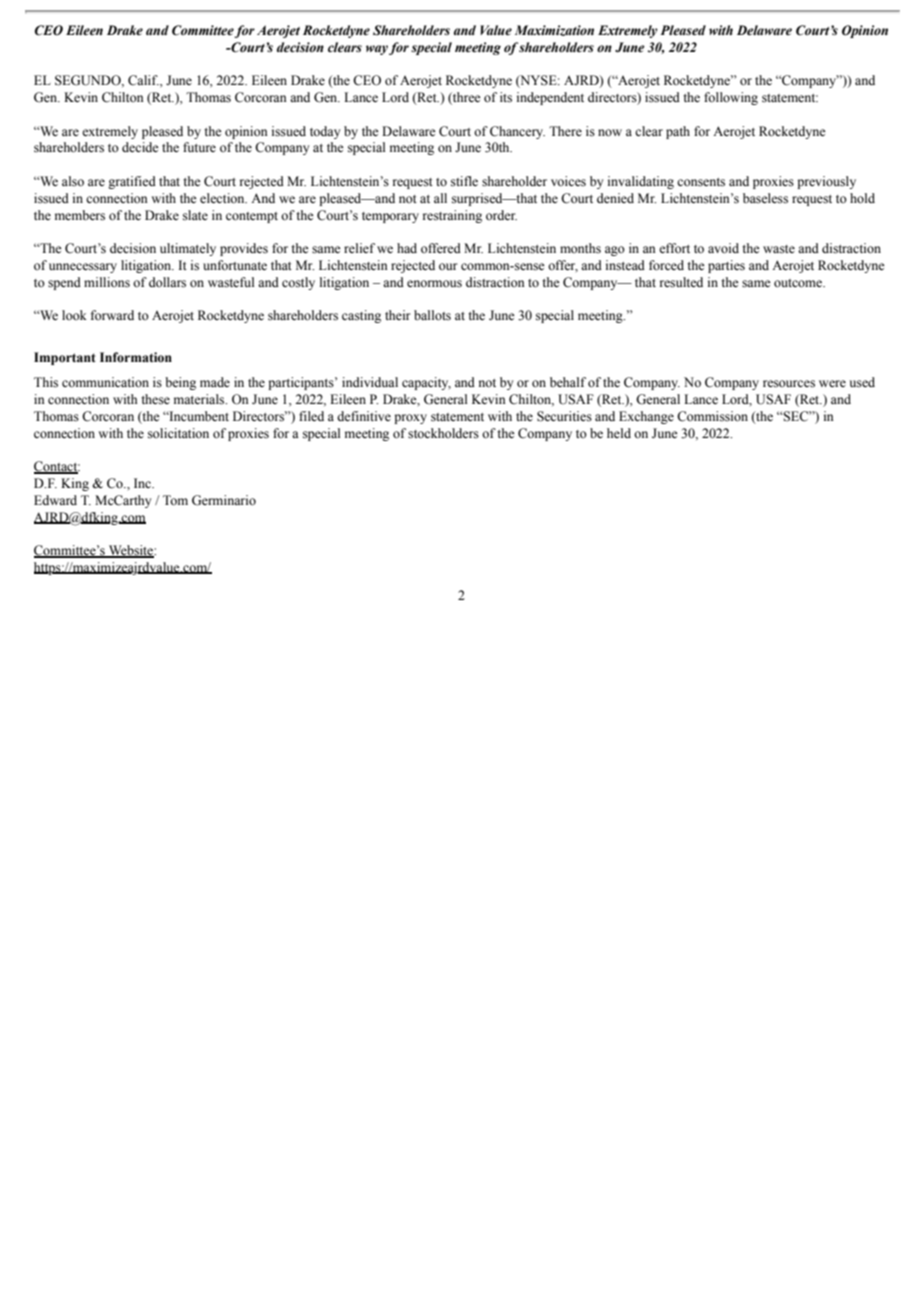  I want to click on enormous, so click(434, 284).
